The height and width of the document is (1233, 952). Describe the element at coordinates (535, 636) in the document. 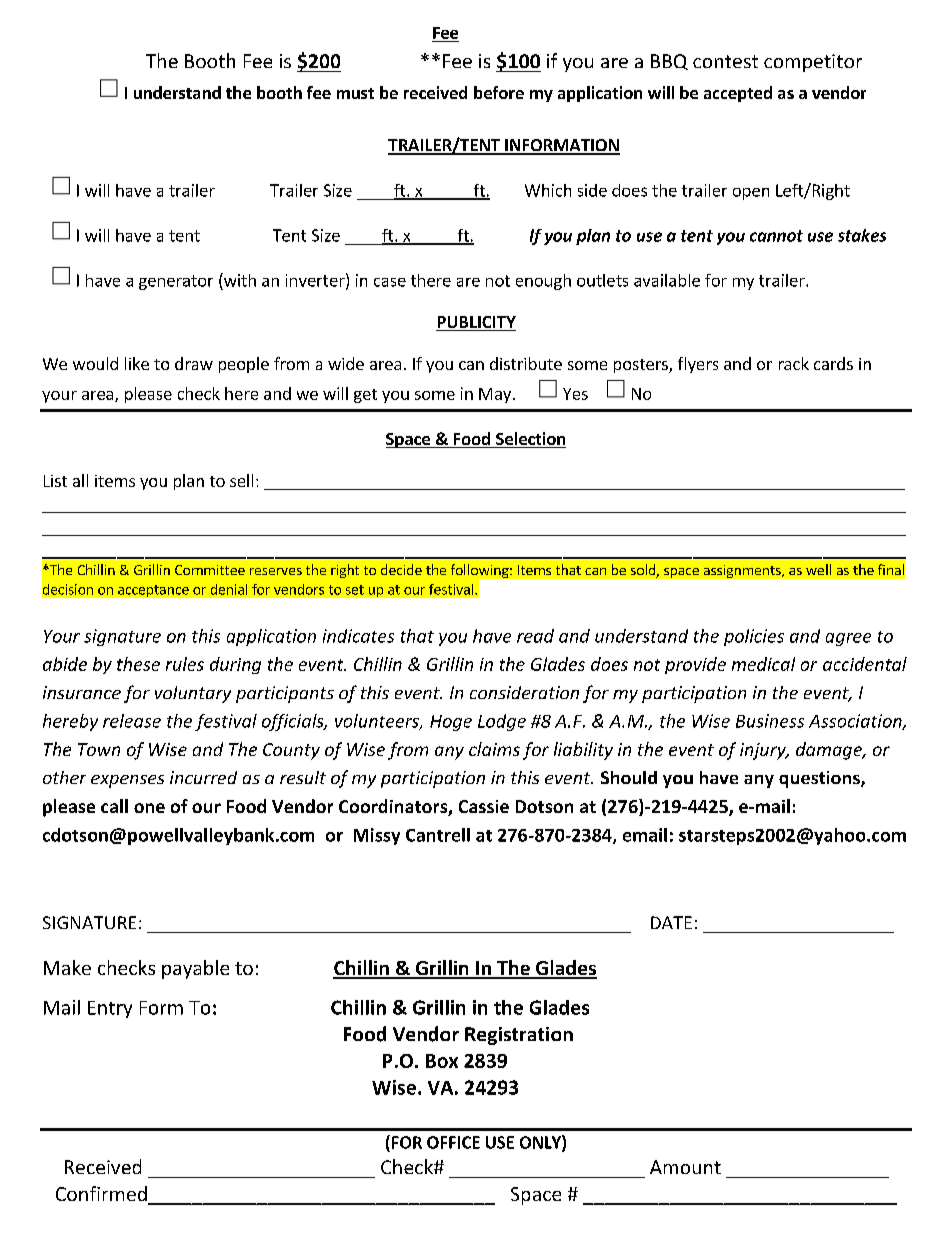

I see `read` at that location.
